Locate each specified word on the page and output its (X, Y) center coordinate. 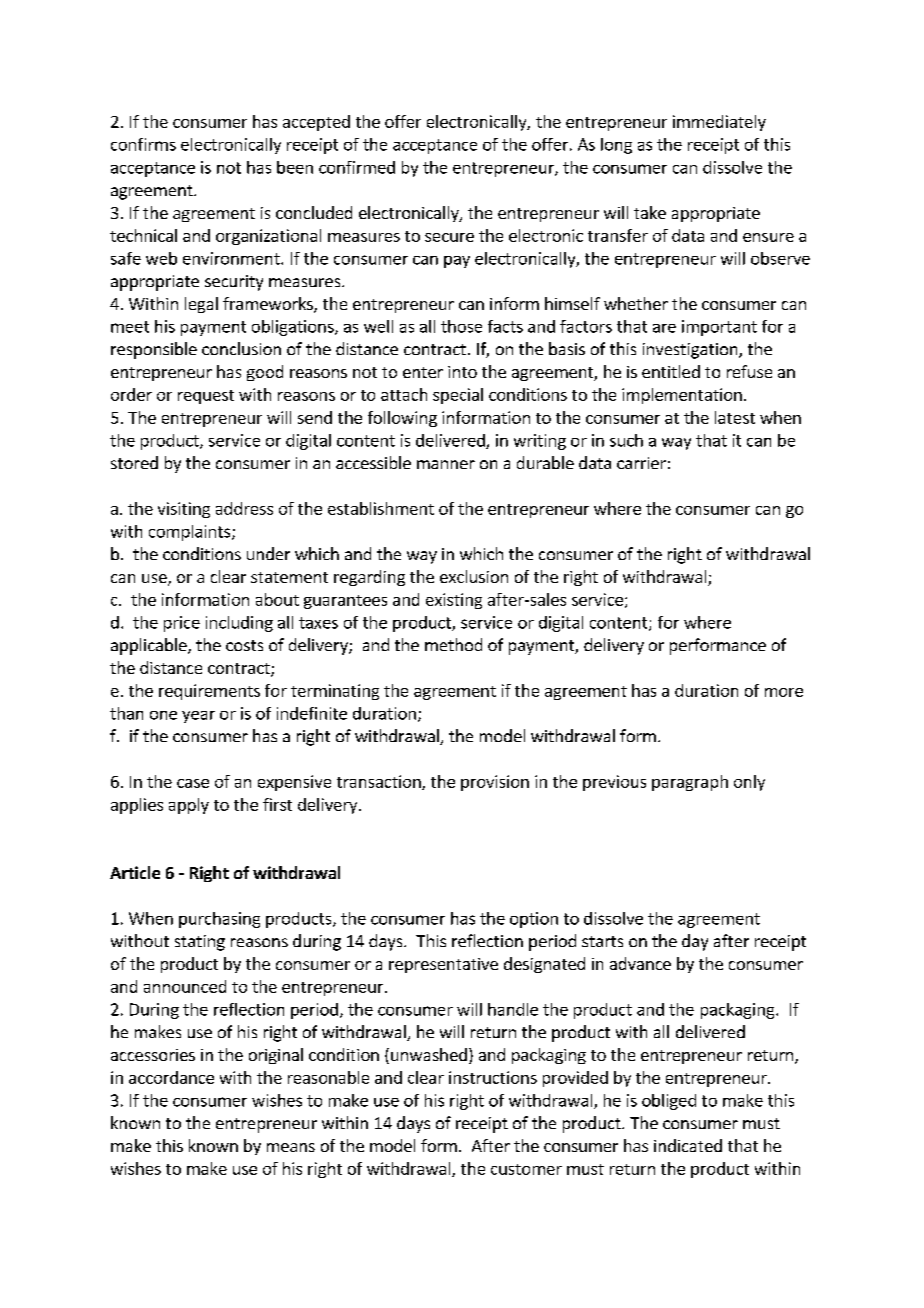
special (458, 396)
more (784, 692)
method (453, 644)
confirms (143, 144)
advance (640, 963)
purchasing (219, 920)
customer (526, 1169)
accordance (171, 1077)
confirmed (357, 167)
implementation (682, 396)
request (206, 397)
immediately (719, 123)
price (182, 624)
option (534, 920)
